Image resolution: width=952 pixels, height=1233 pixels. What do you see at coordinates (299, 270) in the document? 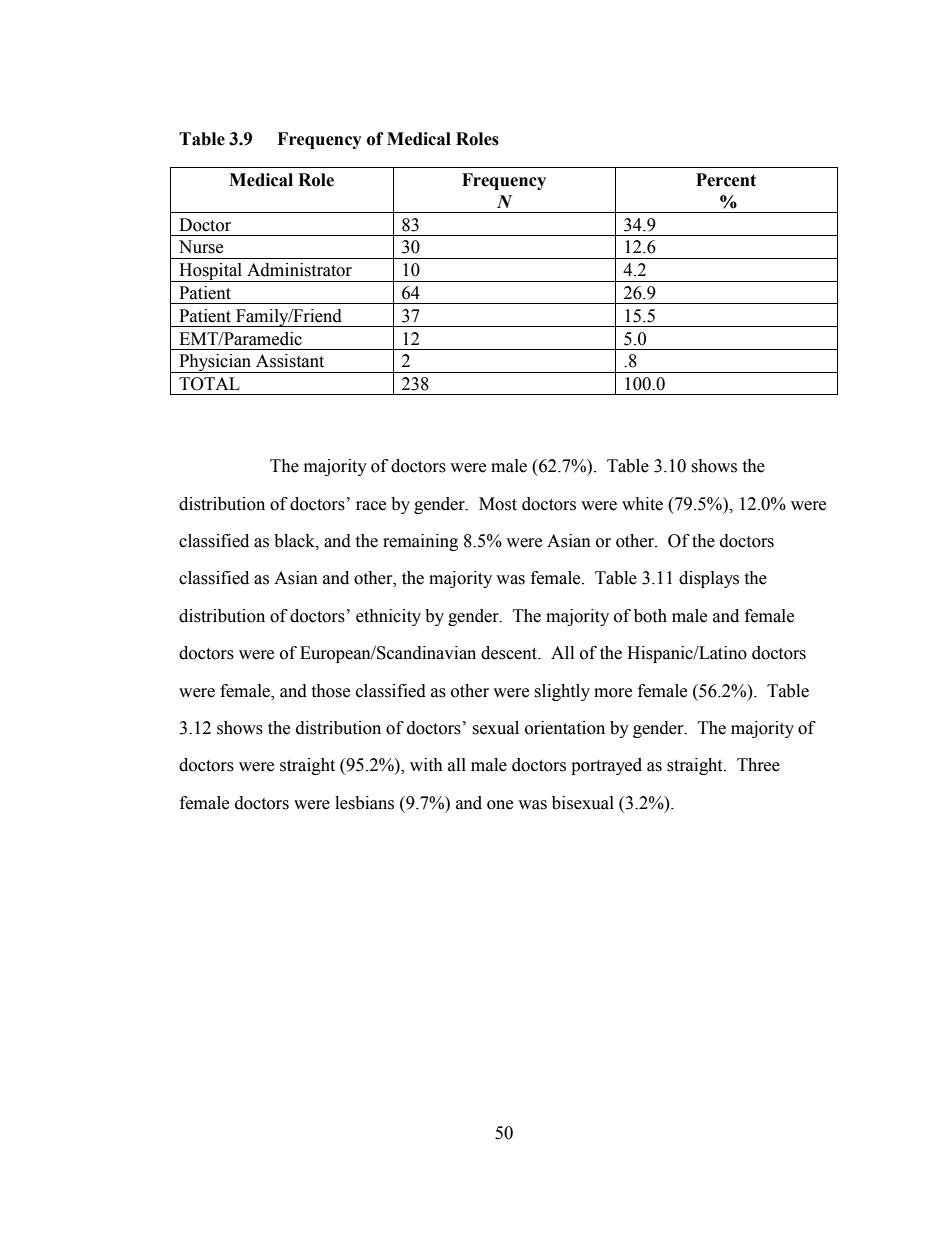
I see `Administrator` at bounding box center [299, 270].
